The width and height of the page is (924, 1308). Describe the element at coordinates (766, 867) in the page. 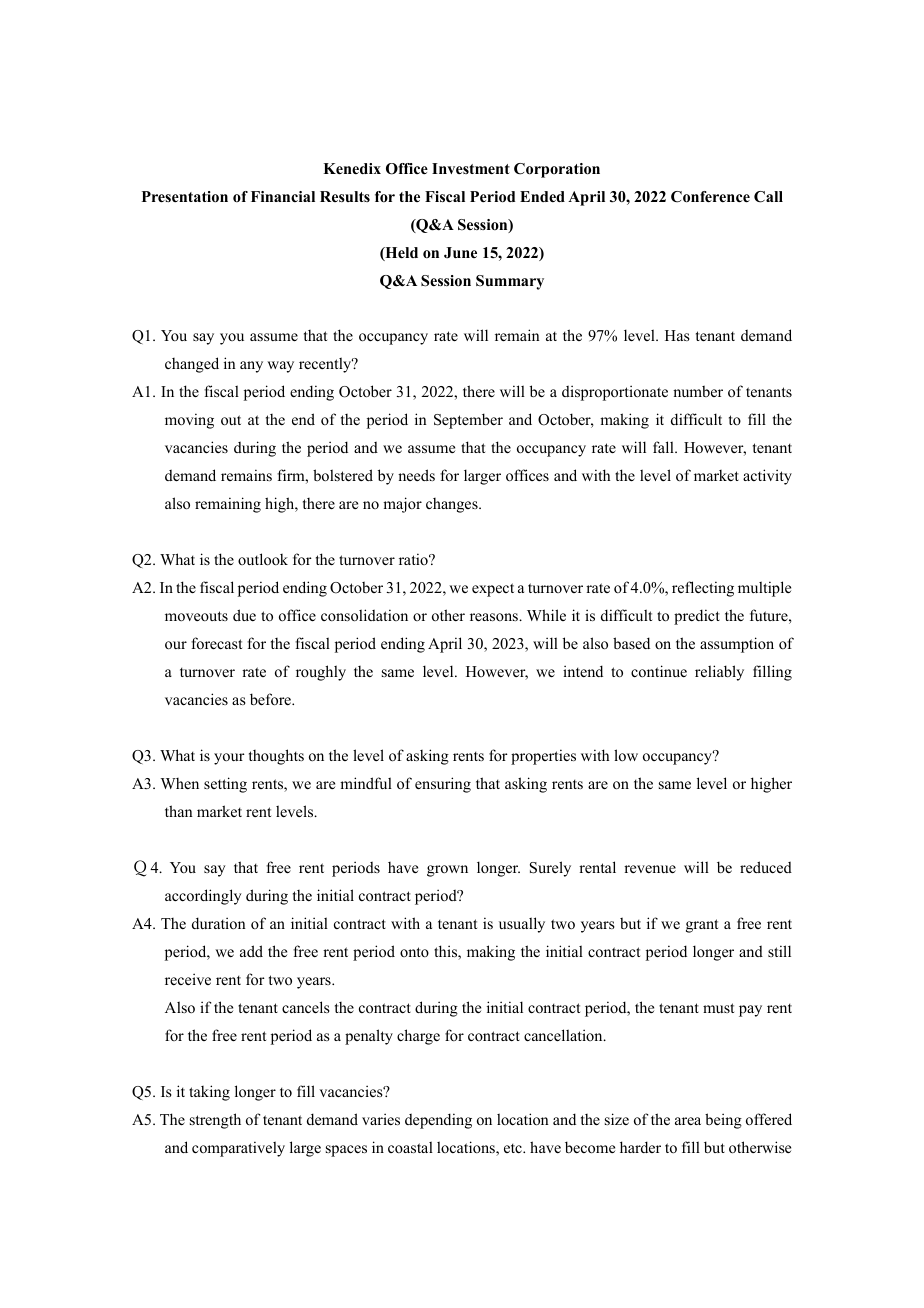

I see `reduced` at that location.
